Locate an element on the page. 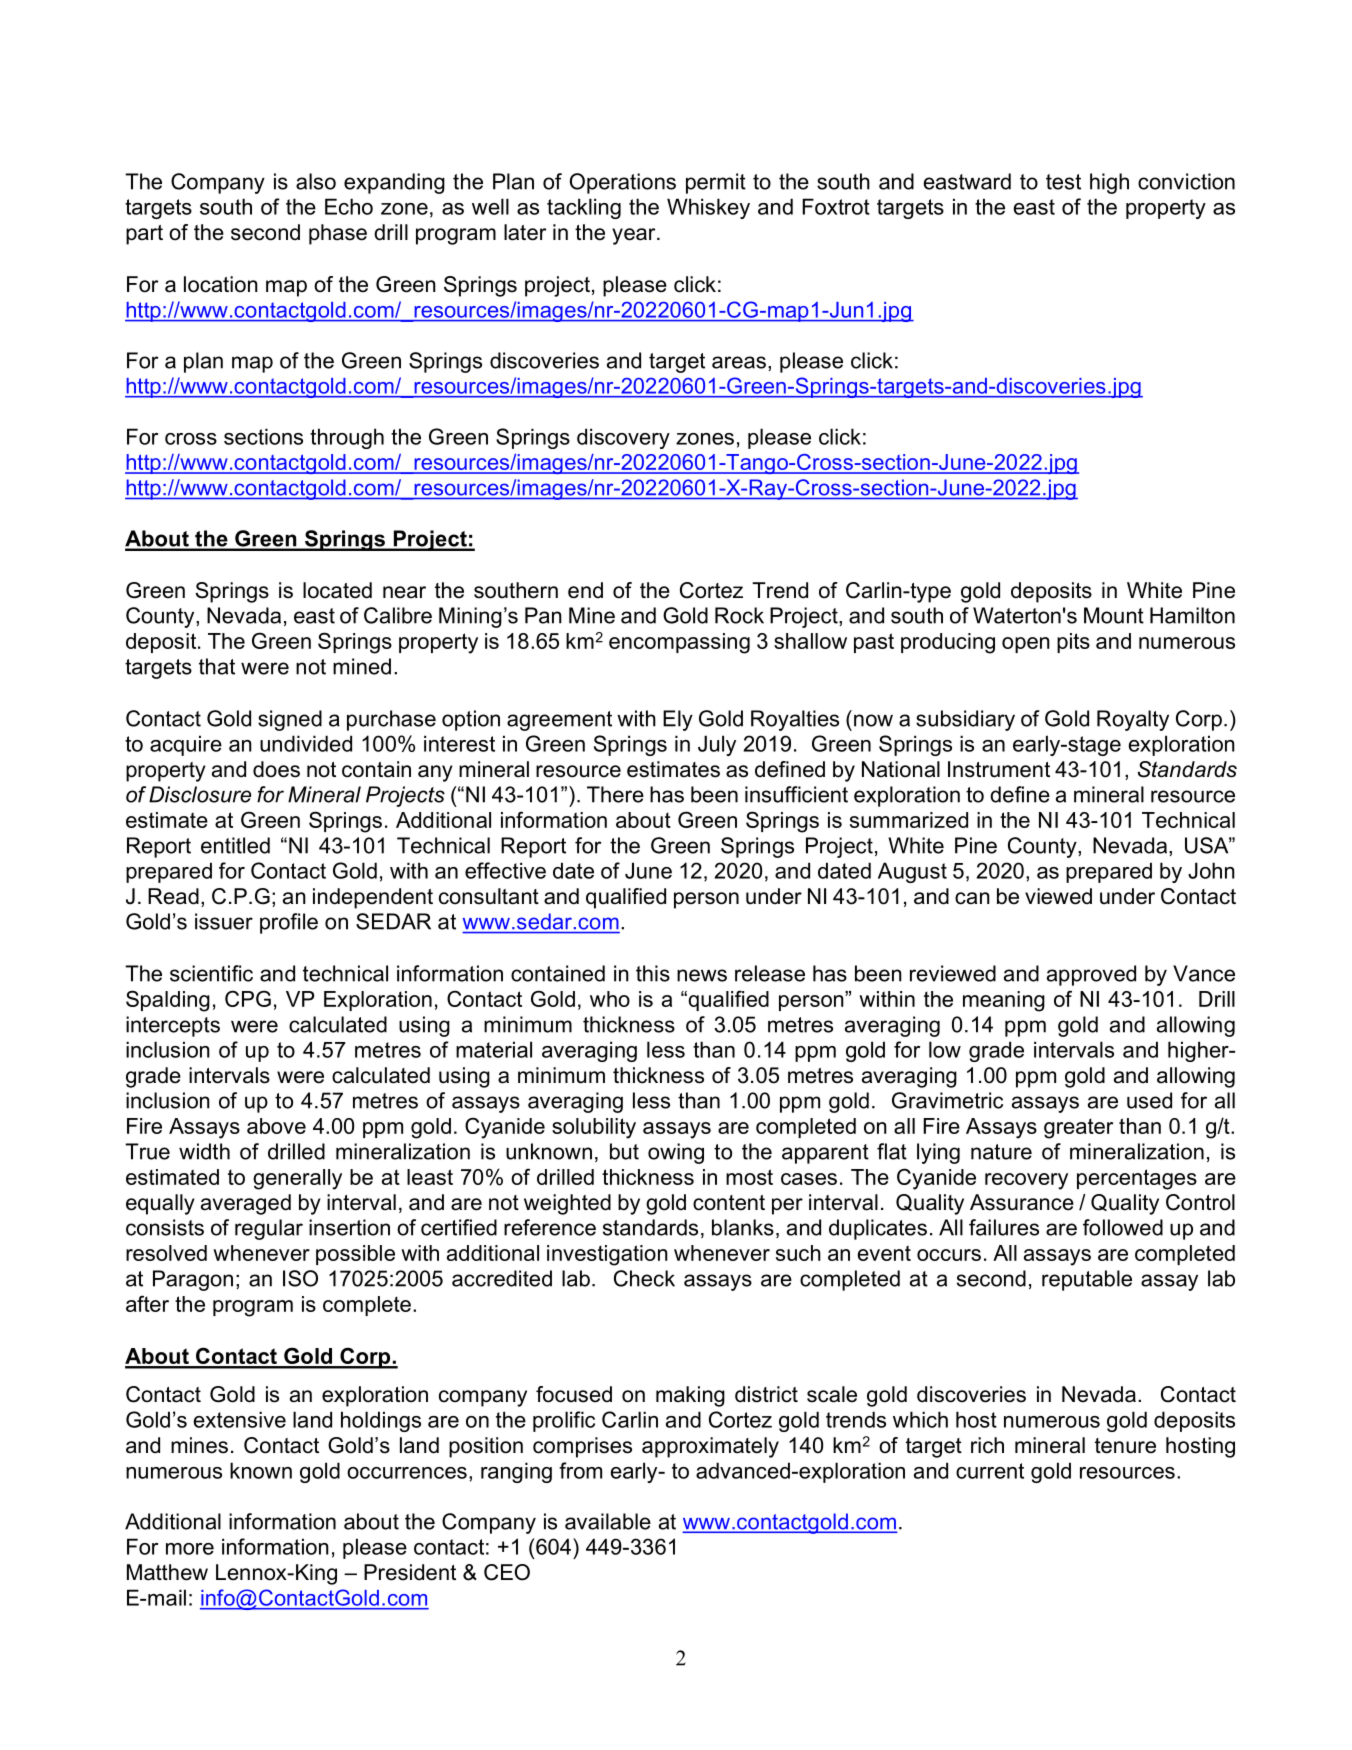 This document has width=1352, height=1750. test is located at coordinates (1063, 182).
